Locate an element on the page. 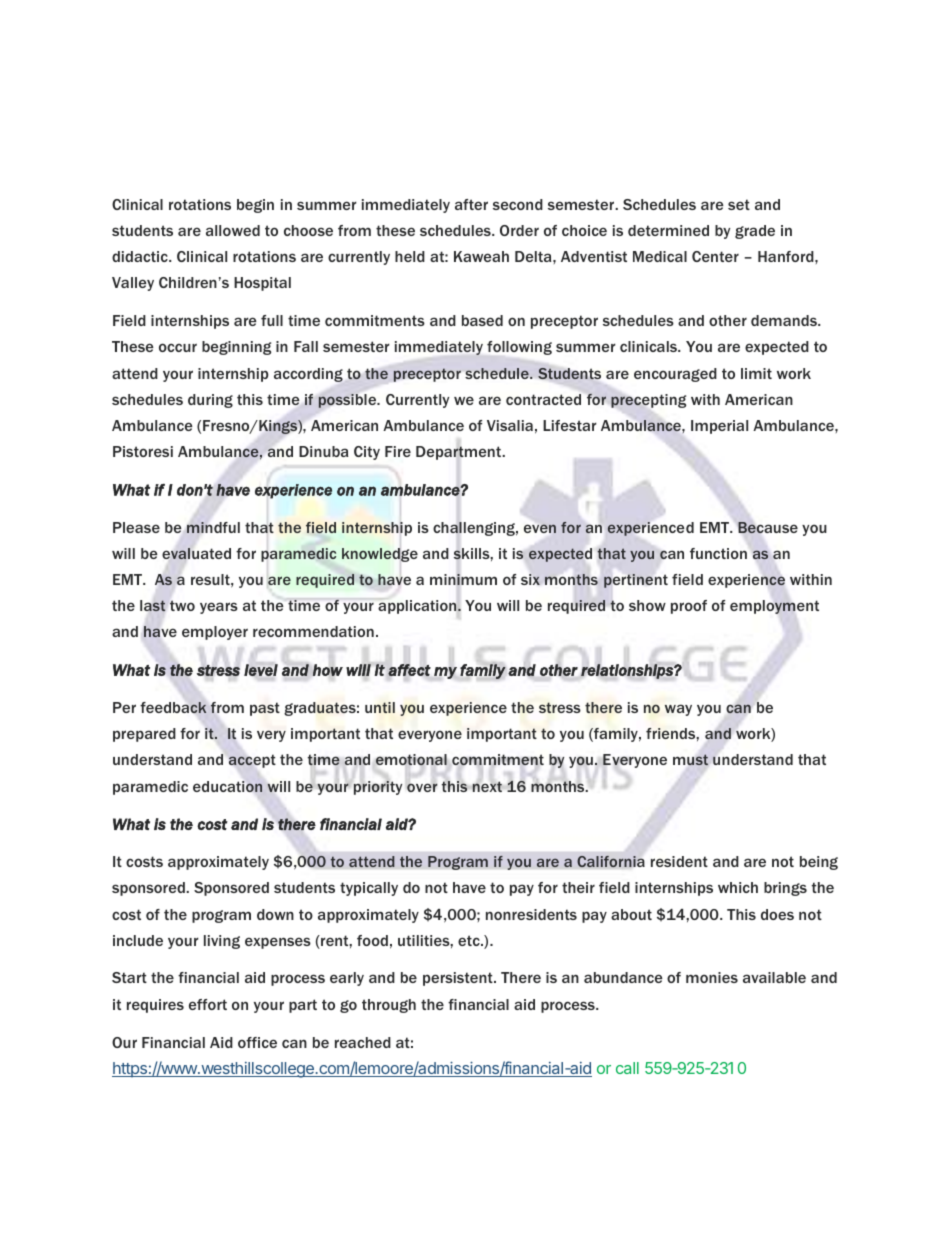  accept is located at coordinates (252, 761).
